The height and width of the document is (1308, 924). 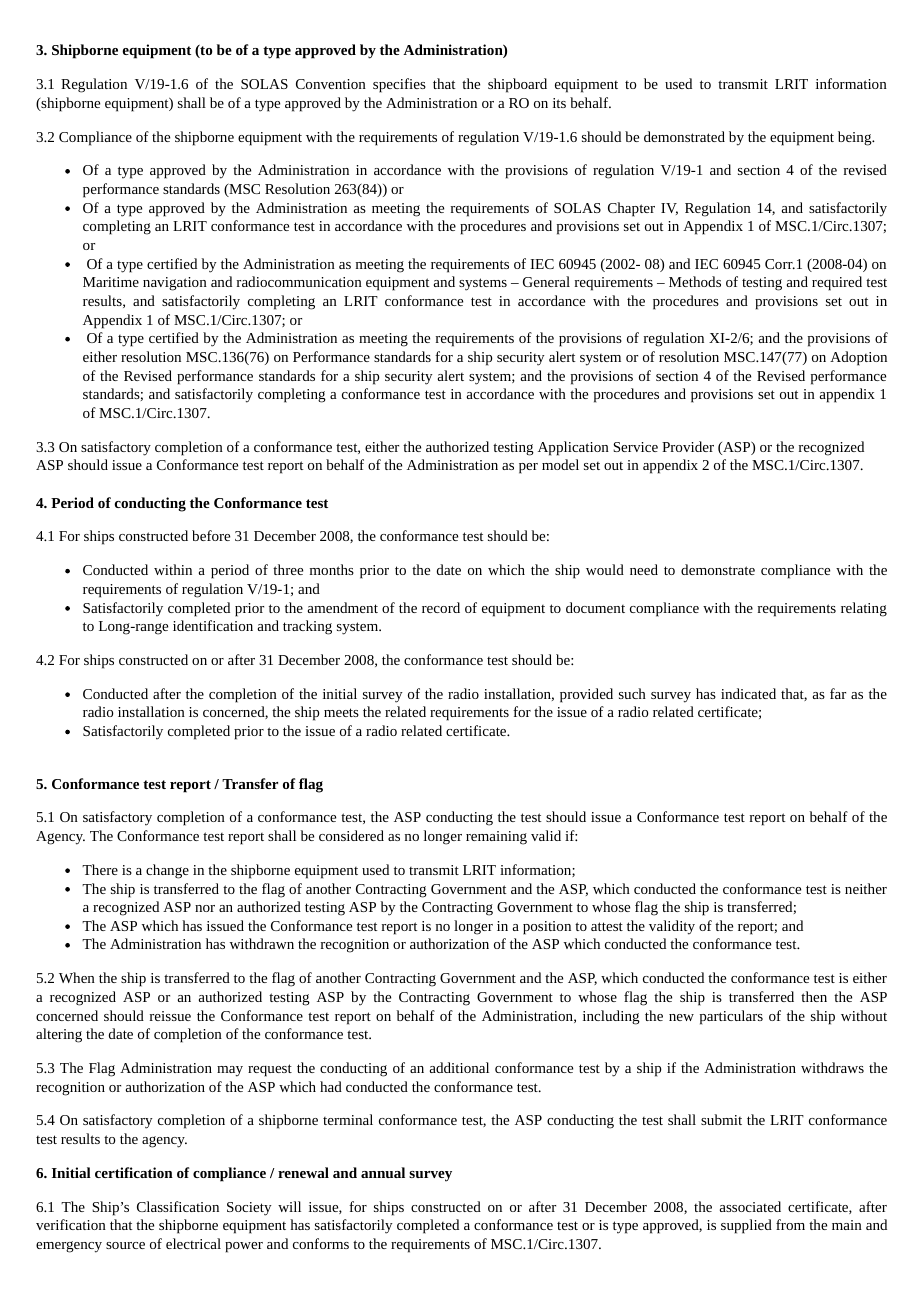 What do you see at coordinates (178, 1206) in the document?
I see `Classification` at bounding box center [178, 1206].
